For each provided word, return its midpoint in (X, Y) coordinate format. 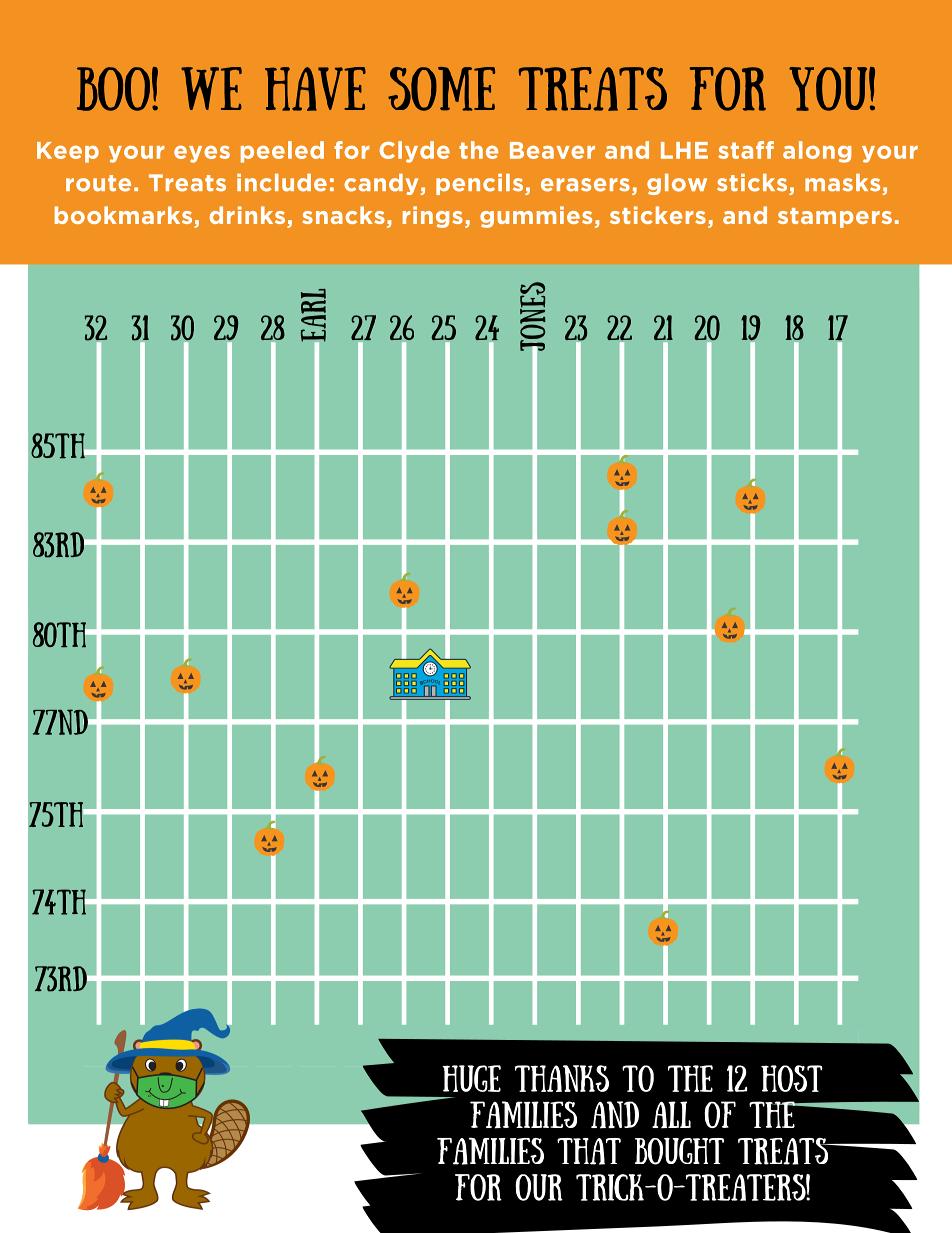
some (441, 89)
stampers (835, 218)
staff (746, 150)
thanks (562, 1078)
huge (471, 1078)
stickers (658, 215)
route (98, 183)
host (792, 1078)
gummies (536, 217)
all (671, 1115)
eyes (202, 154)
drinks (247, 215)
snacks (343, 215)
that (589, 1151)
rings (433, 217)
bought (679, 1151)
